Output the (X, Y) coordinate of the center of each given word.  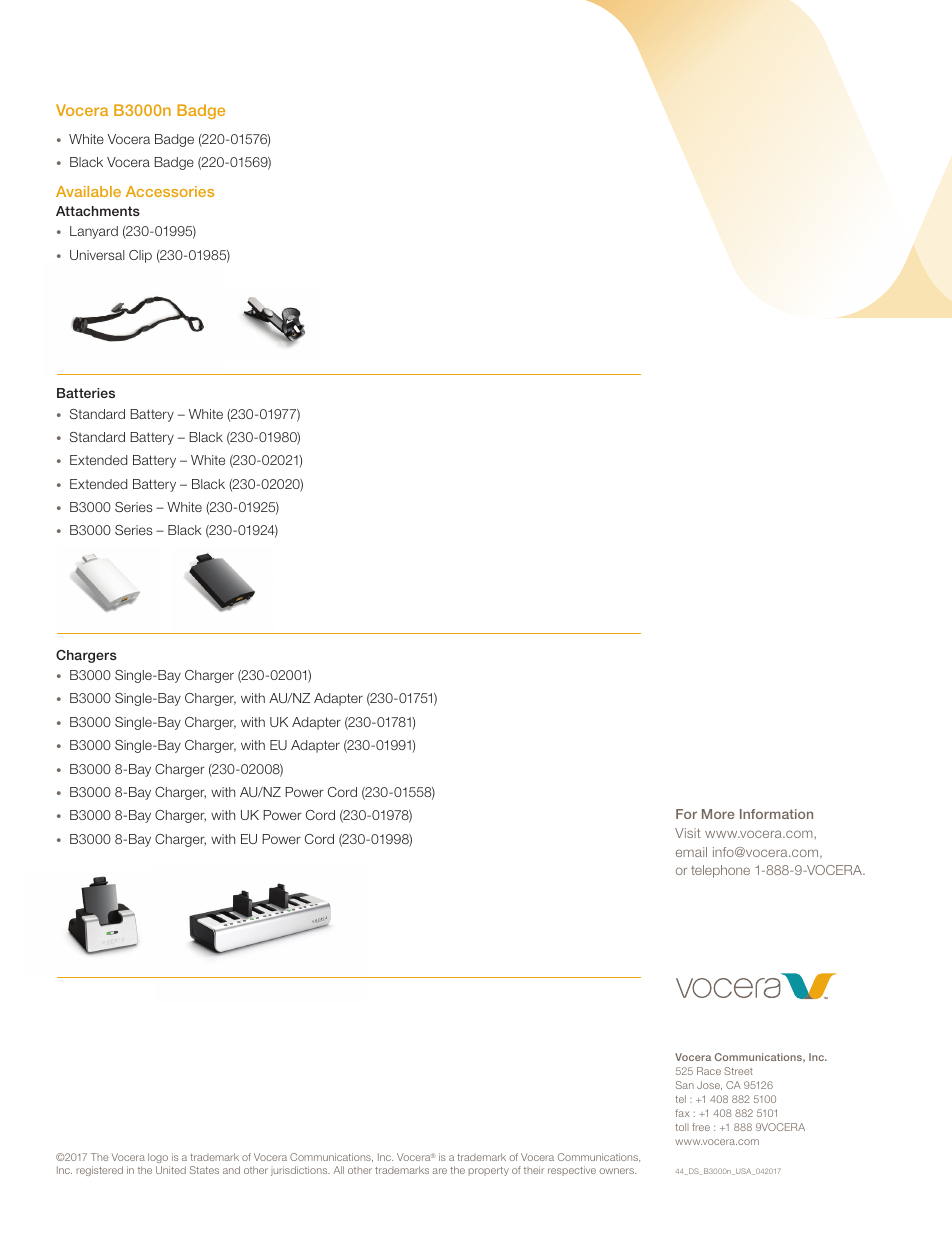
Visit (687, 833)
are (439, 1171)
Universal (97, 255)
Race (709, 1071)
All (338, 1170)
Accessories (170, 191)
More (718, 814)
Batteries (86, 393)
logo (158, 1158)
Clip (140, 256)
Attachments (98, 211)
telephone (720, 871)
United (171, 1170)
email (691, 852)
